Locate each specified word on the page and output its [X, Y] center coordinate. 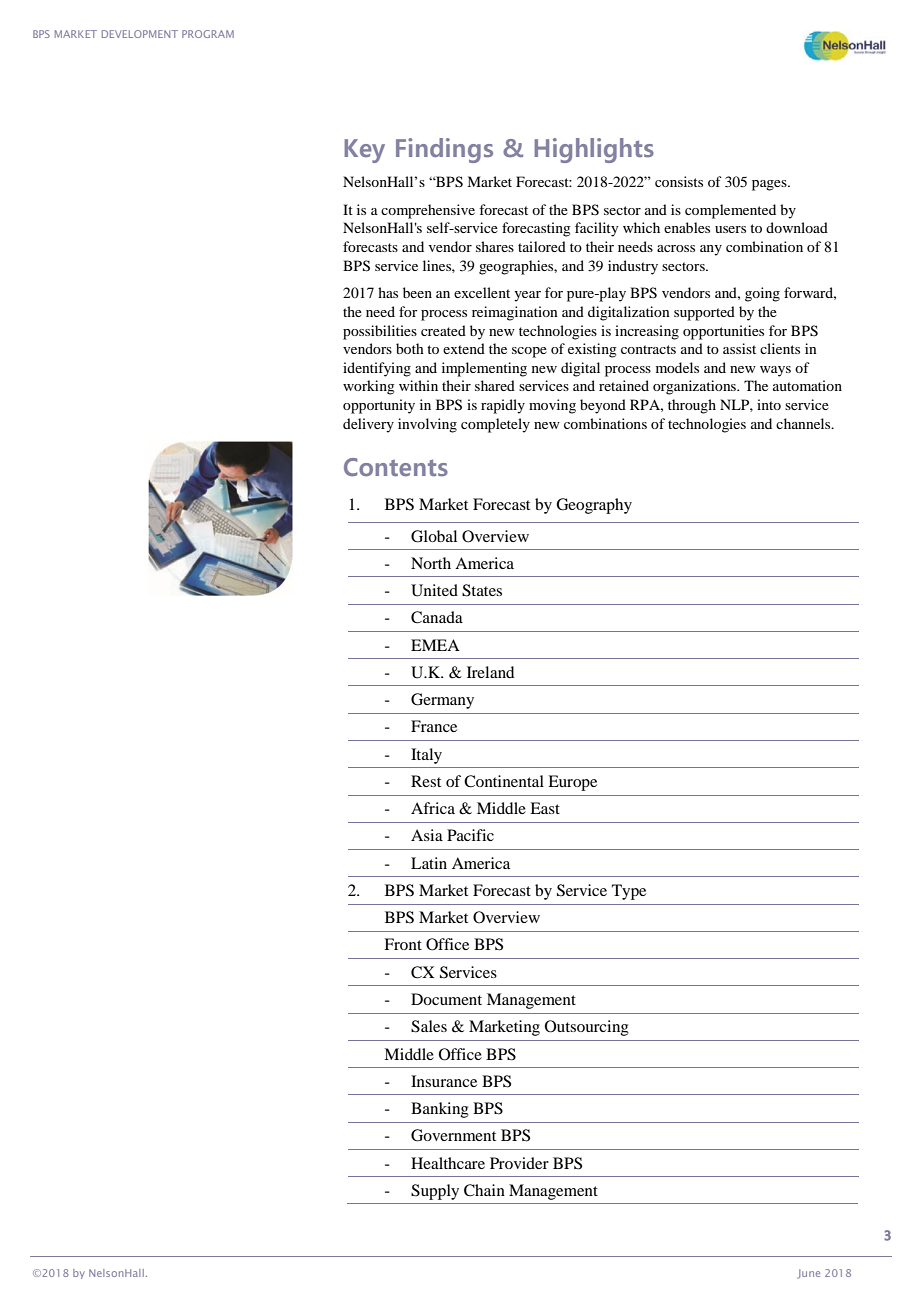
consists [679, 181]
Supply [435, 1192]
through [692, 406]
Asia [427, 835]
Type [629, 892]
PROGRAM [208, 34]
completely [495, 425]
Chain [484, 1190]
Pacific [470, 835]
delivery [368, 425]
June [809, 1274]
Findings [444, 150]
